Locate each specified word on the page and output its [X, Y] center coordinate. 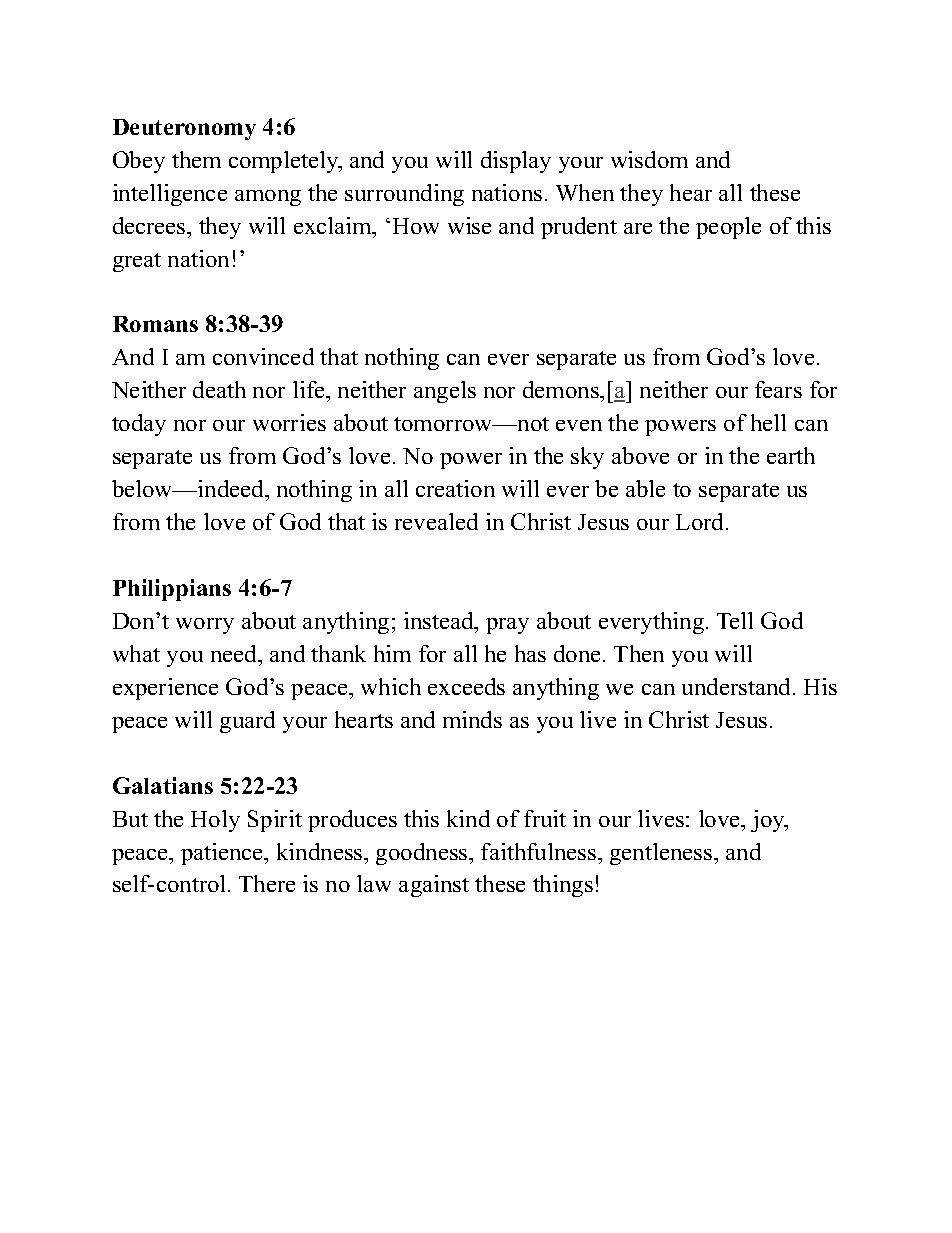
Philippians [172, 590]
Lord [701, 521]
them [196, 159]
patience [223, 854]
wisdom [649, 159]
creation [455, 488]
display [516, 162]
